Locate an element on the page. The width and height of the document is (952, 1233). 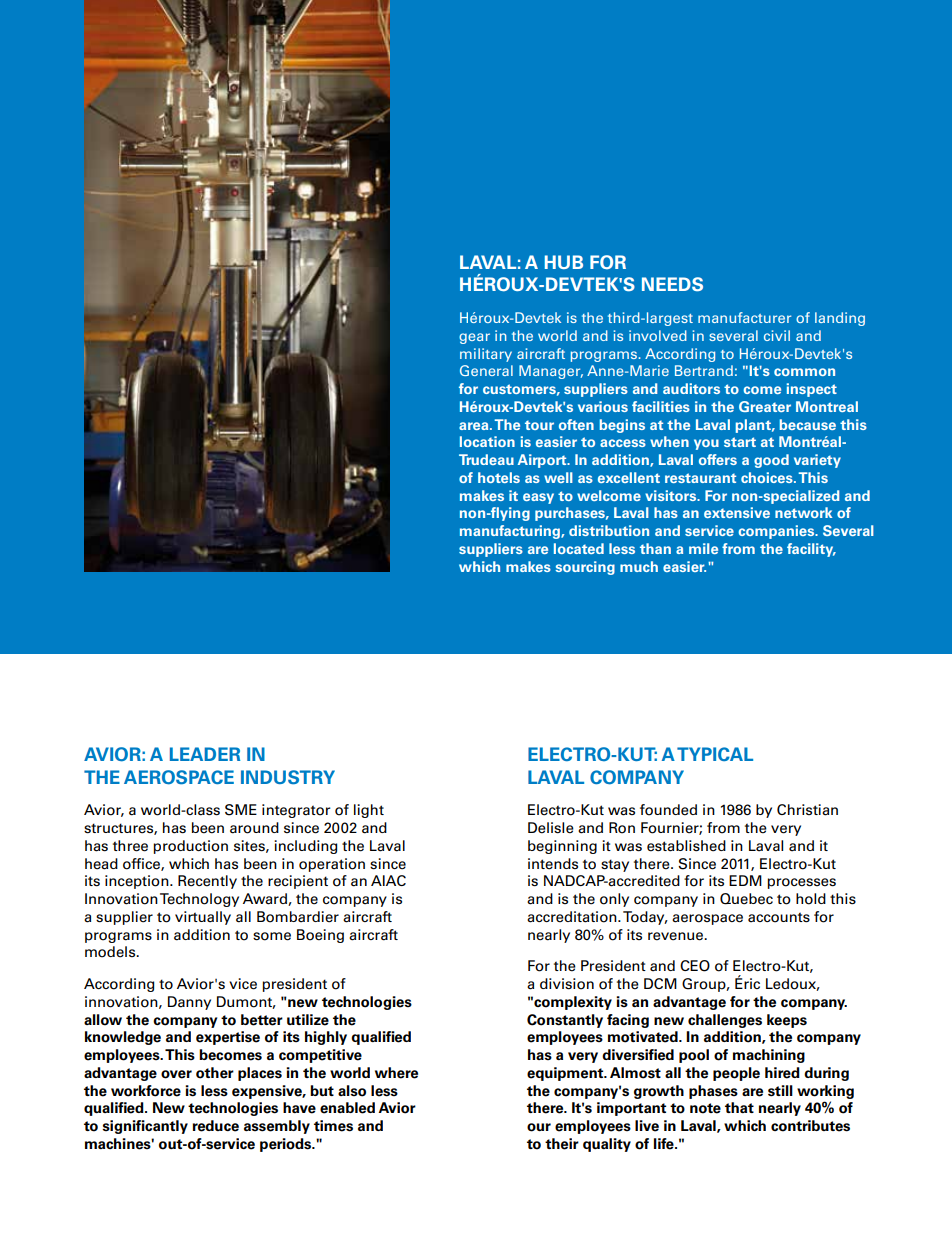
that is located at coordinates (739, 1107).
